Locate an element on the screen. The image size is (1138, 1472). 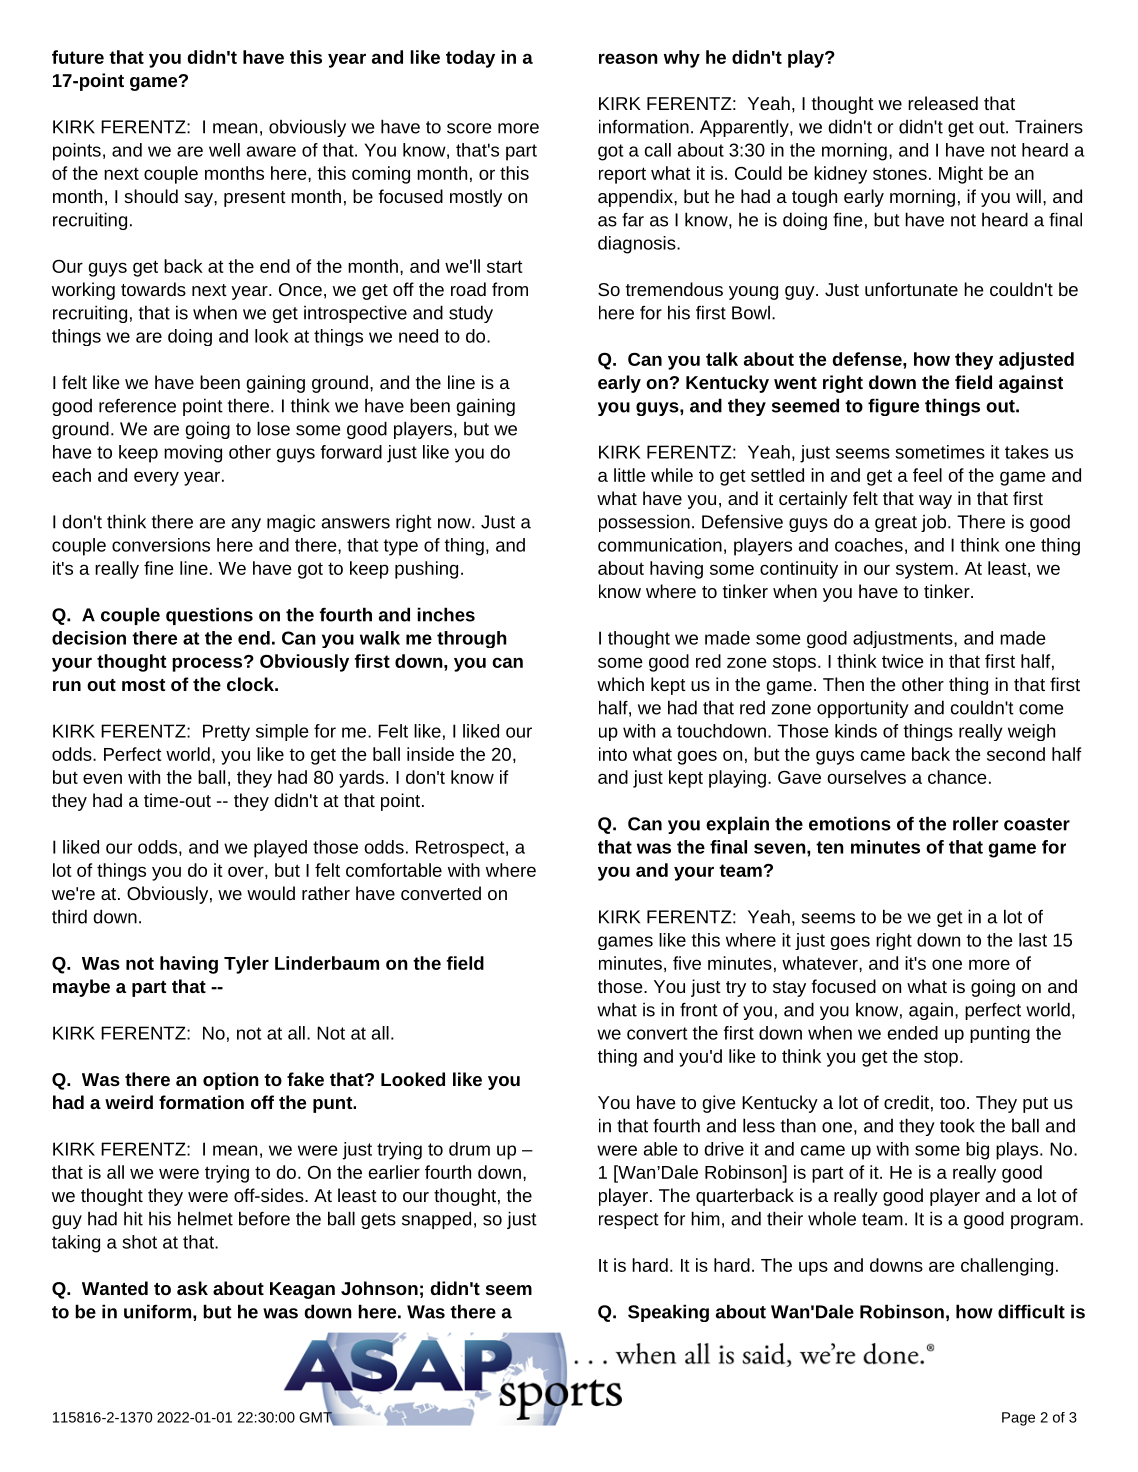
Page is located at coordinates (1018, 1419).
